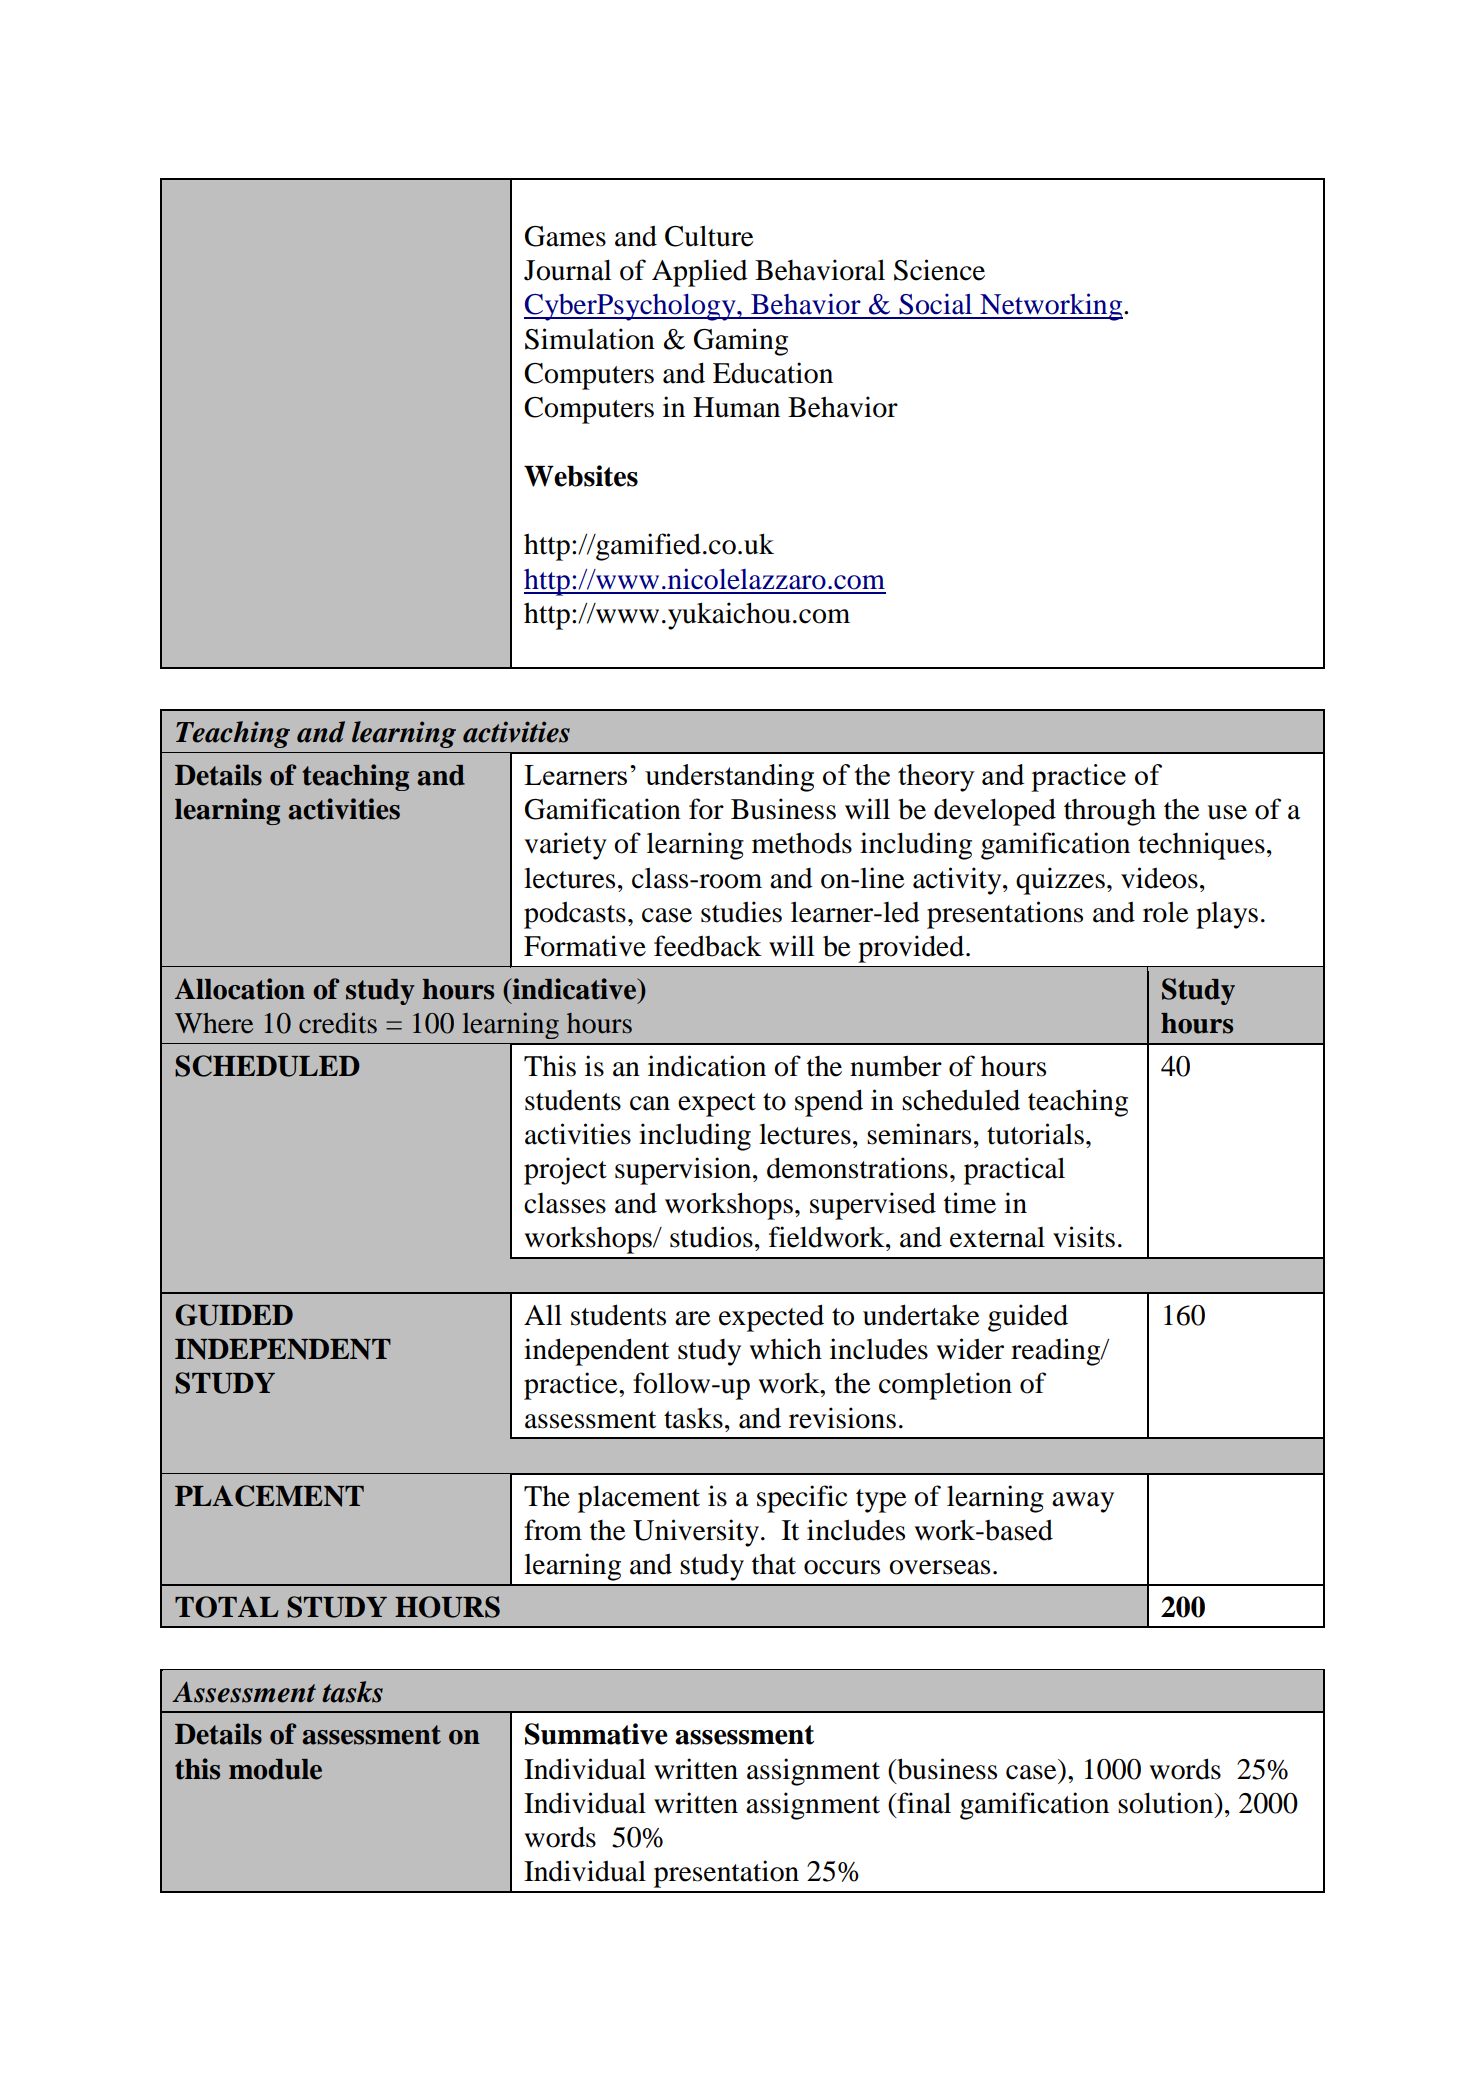 This screenshot has width=1478, height=2092. What do you see at coordinates (567, 270) in the screenshot?
I see `Journal` at bounding box center [567, 270].
